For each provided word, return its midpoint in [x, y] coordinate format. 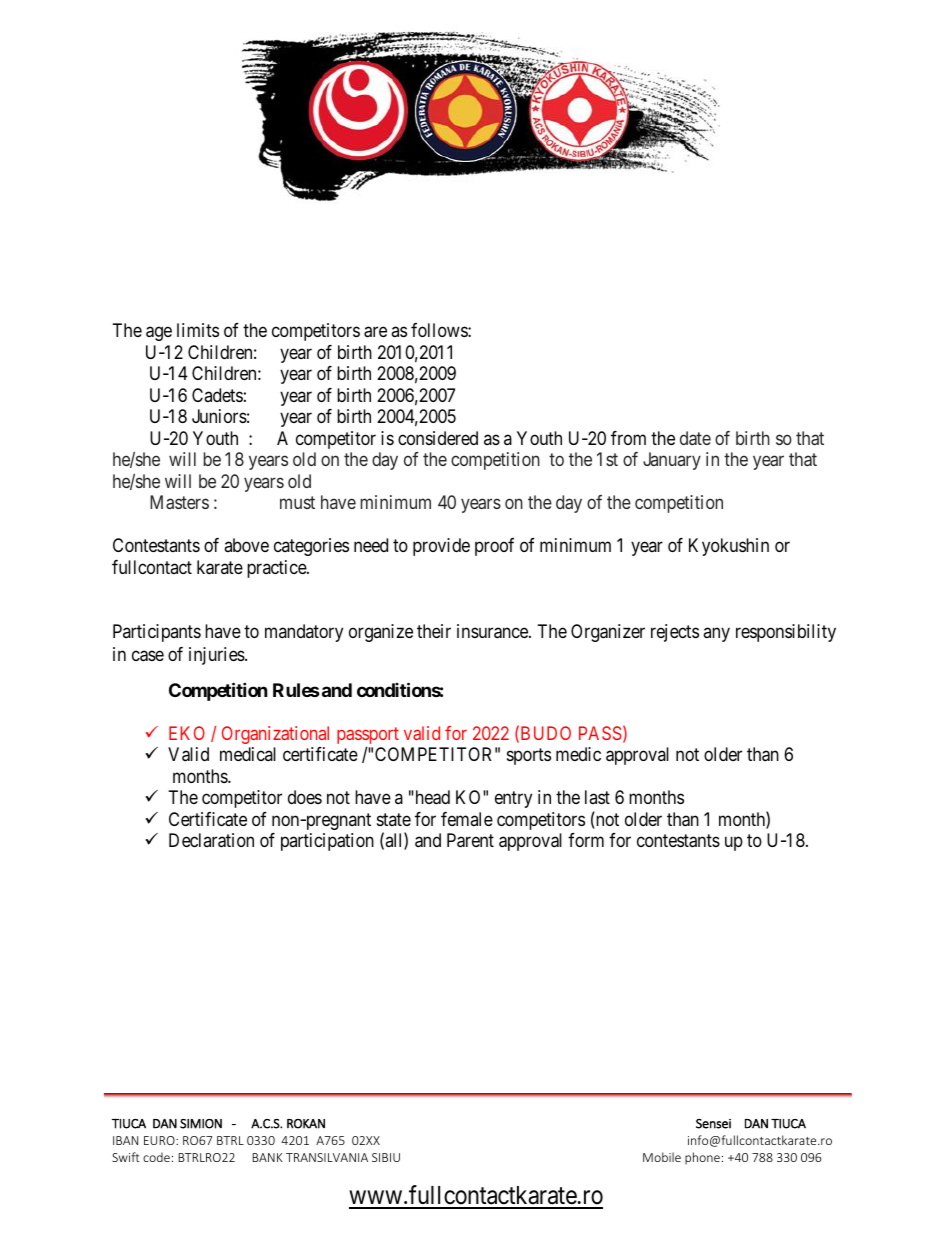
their [434, 631]
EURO [160, 1140]
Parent [470, 840]
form [586, 840]
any [716, 635]
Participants [157, 633]
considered [438, 438]
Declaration [211, 840]
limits [198, 330]
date [695, 438]
